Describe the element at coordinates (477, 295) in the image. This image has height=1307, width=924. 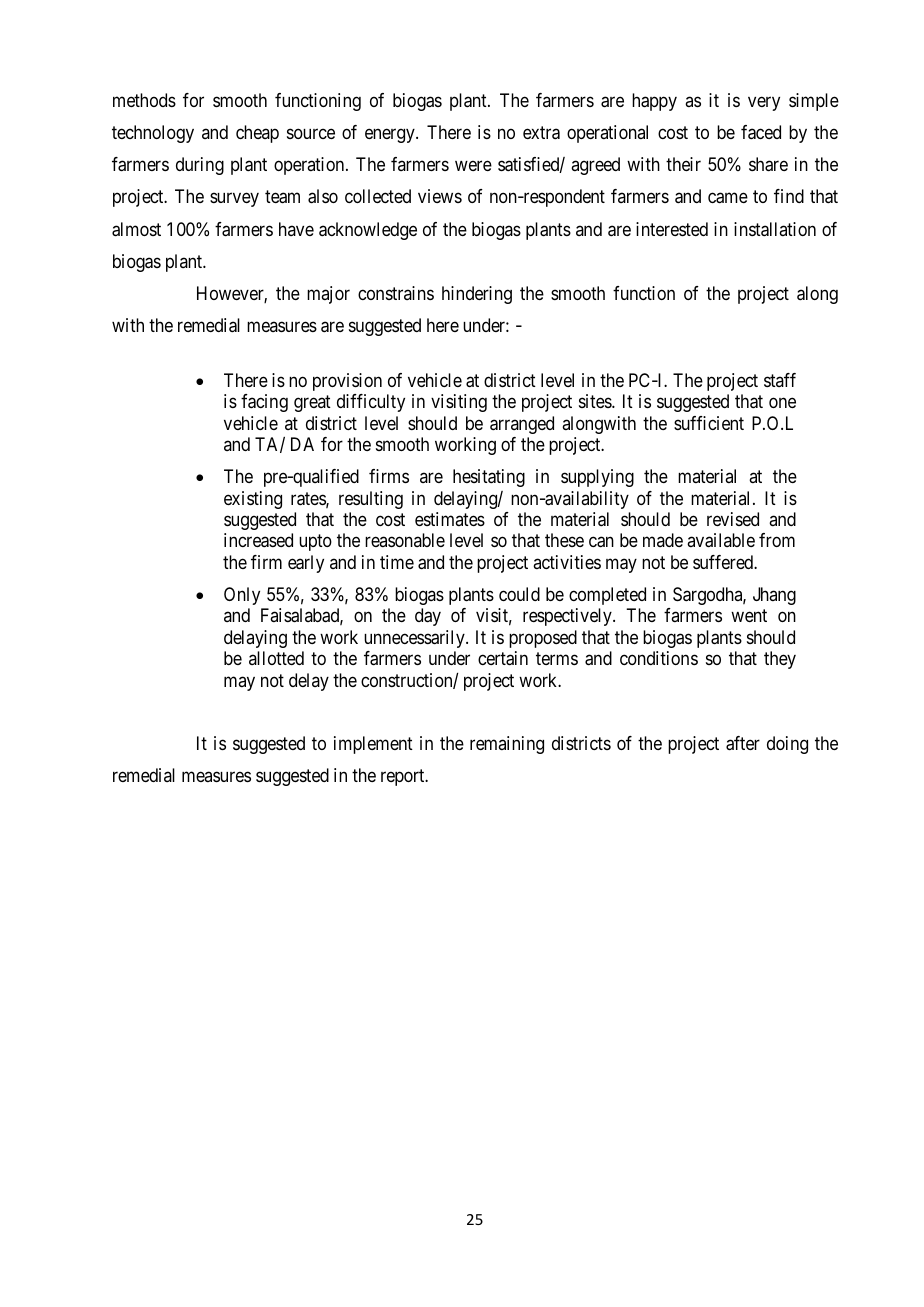
I see `hindering` at that location.
